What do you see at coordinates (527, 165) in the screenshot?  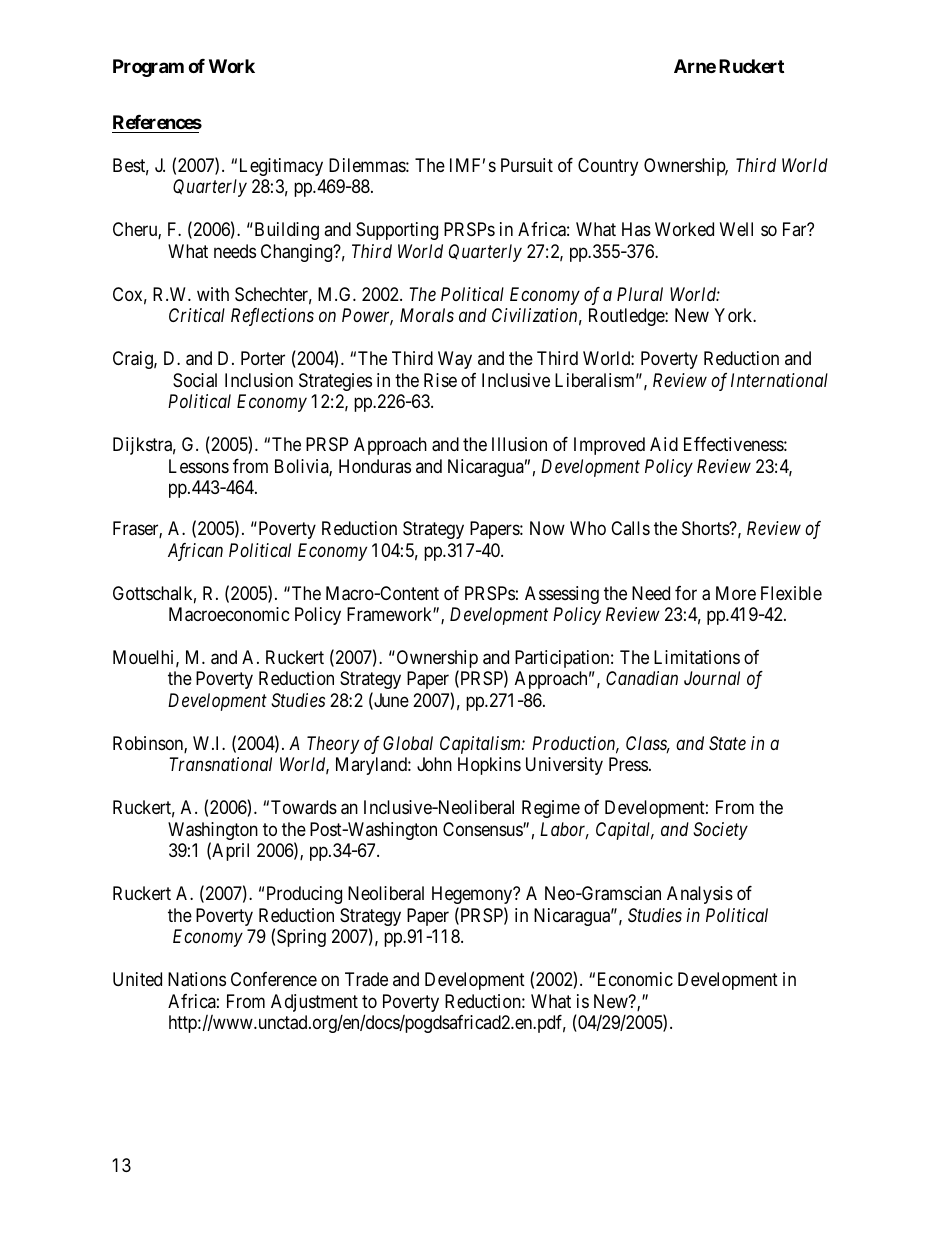 I see `Pursuit` at bounding box center [527, 165].
